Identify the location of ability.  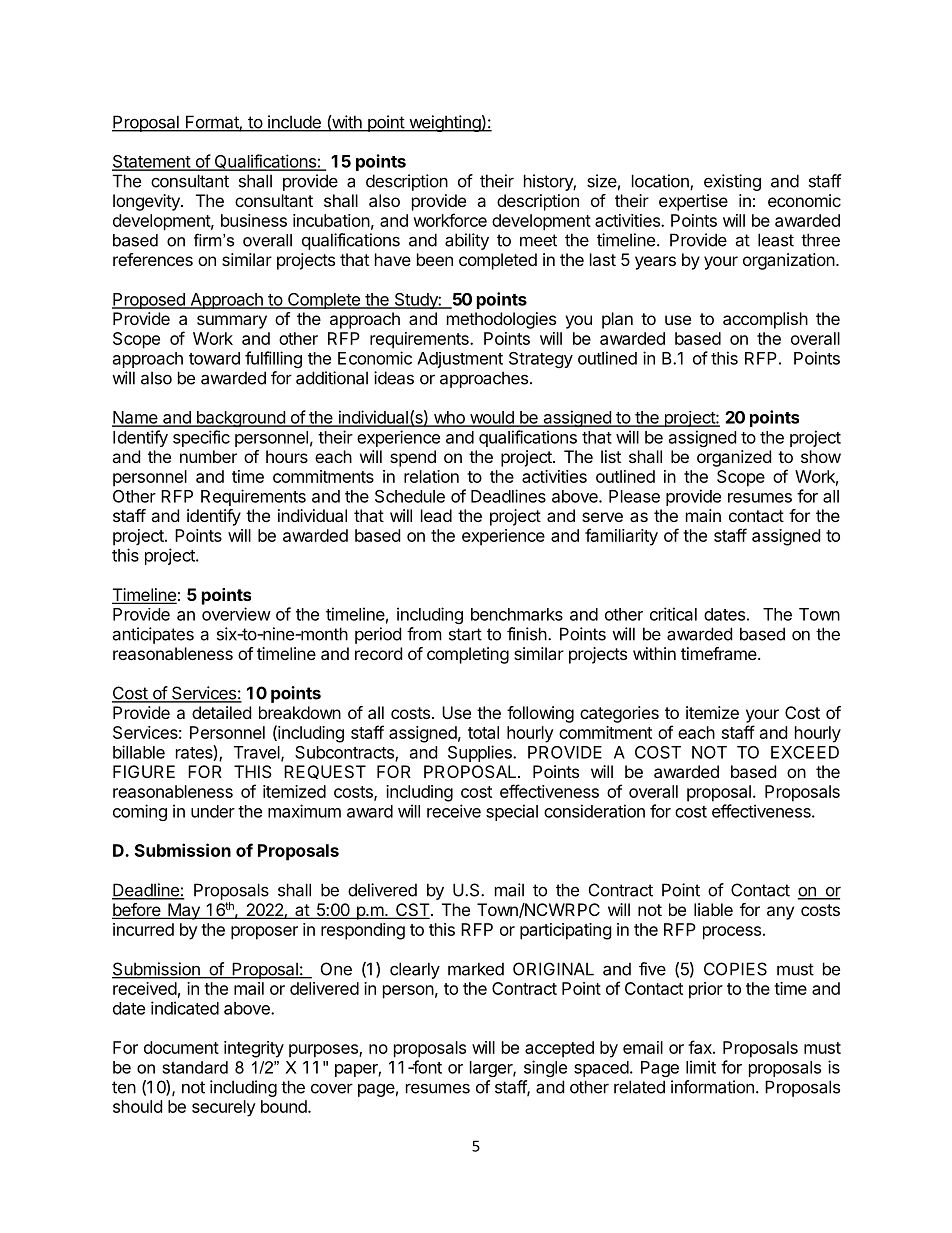
(467, 241).
